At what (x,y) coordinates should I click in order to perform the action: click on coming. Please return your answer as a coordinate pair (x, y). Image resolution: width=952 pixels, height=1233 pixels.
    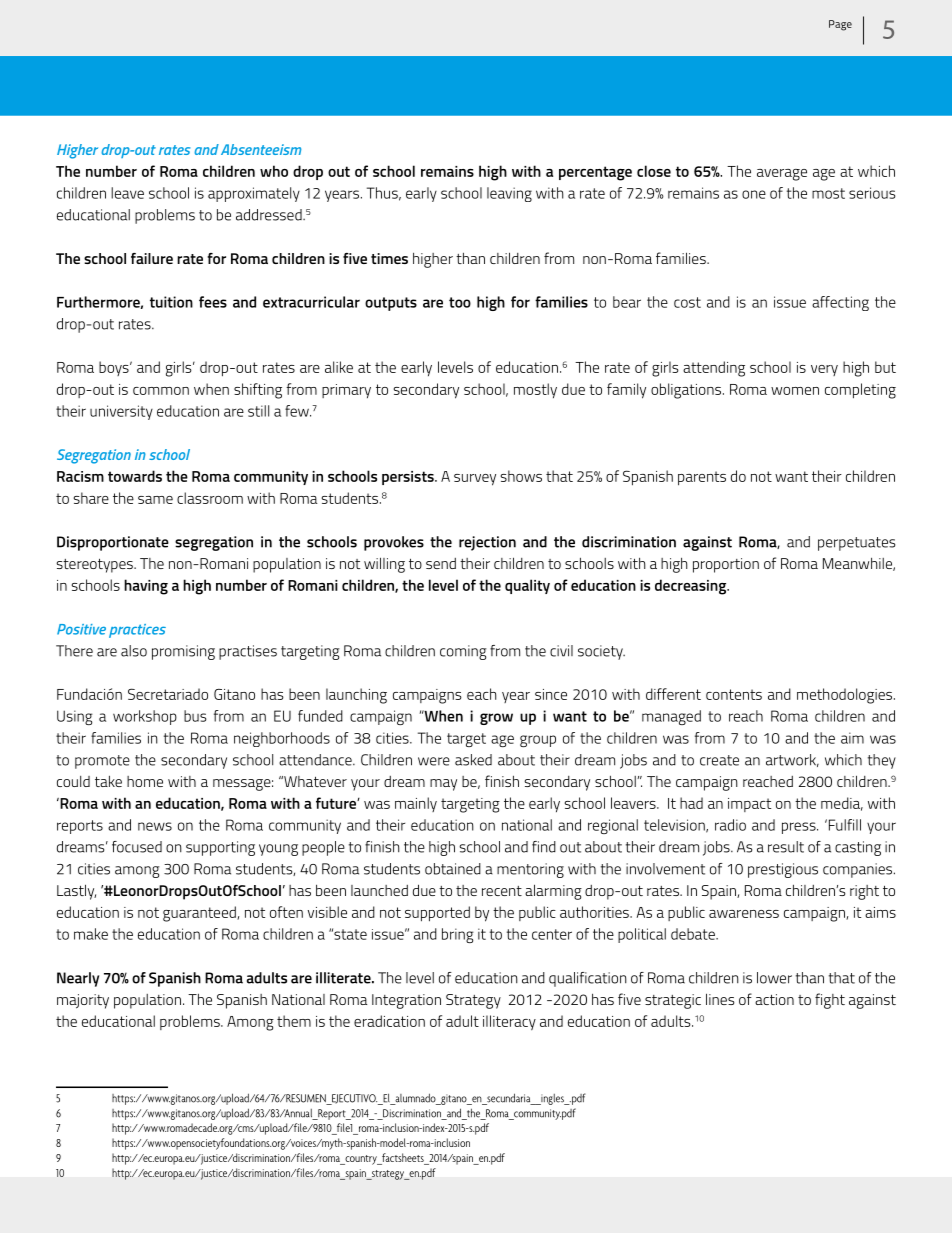
    Looking at the image, I should click on (463, 652).
